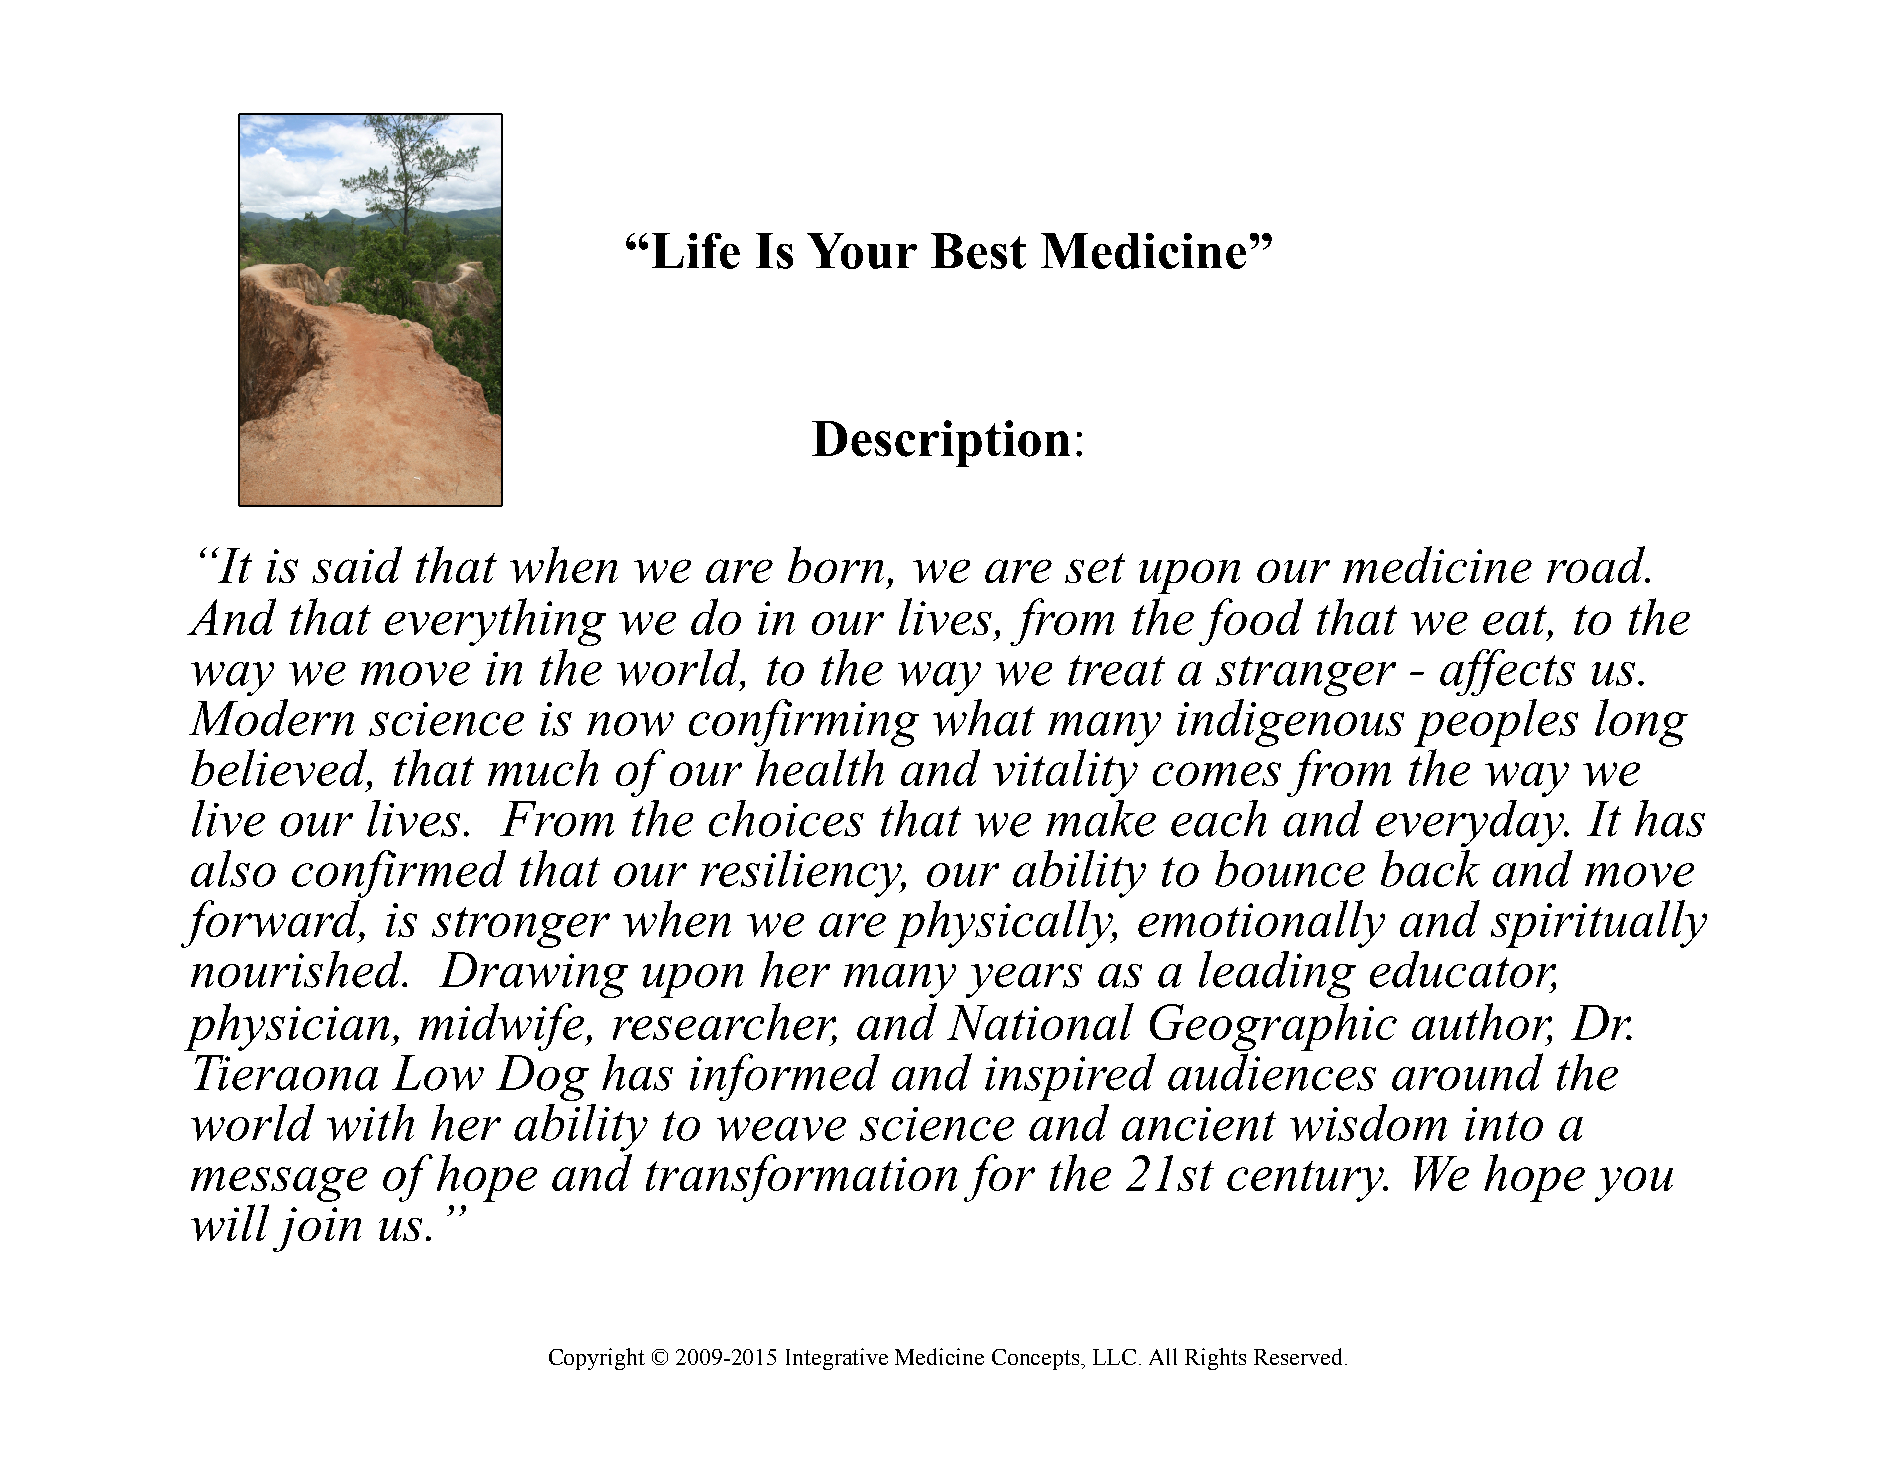 This screenshot has height=1466, width=1897. Describe the element at coordinates (1471, 823) in the screenshot. I see `everyday` at that location.
